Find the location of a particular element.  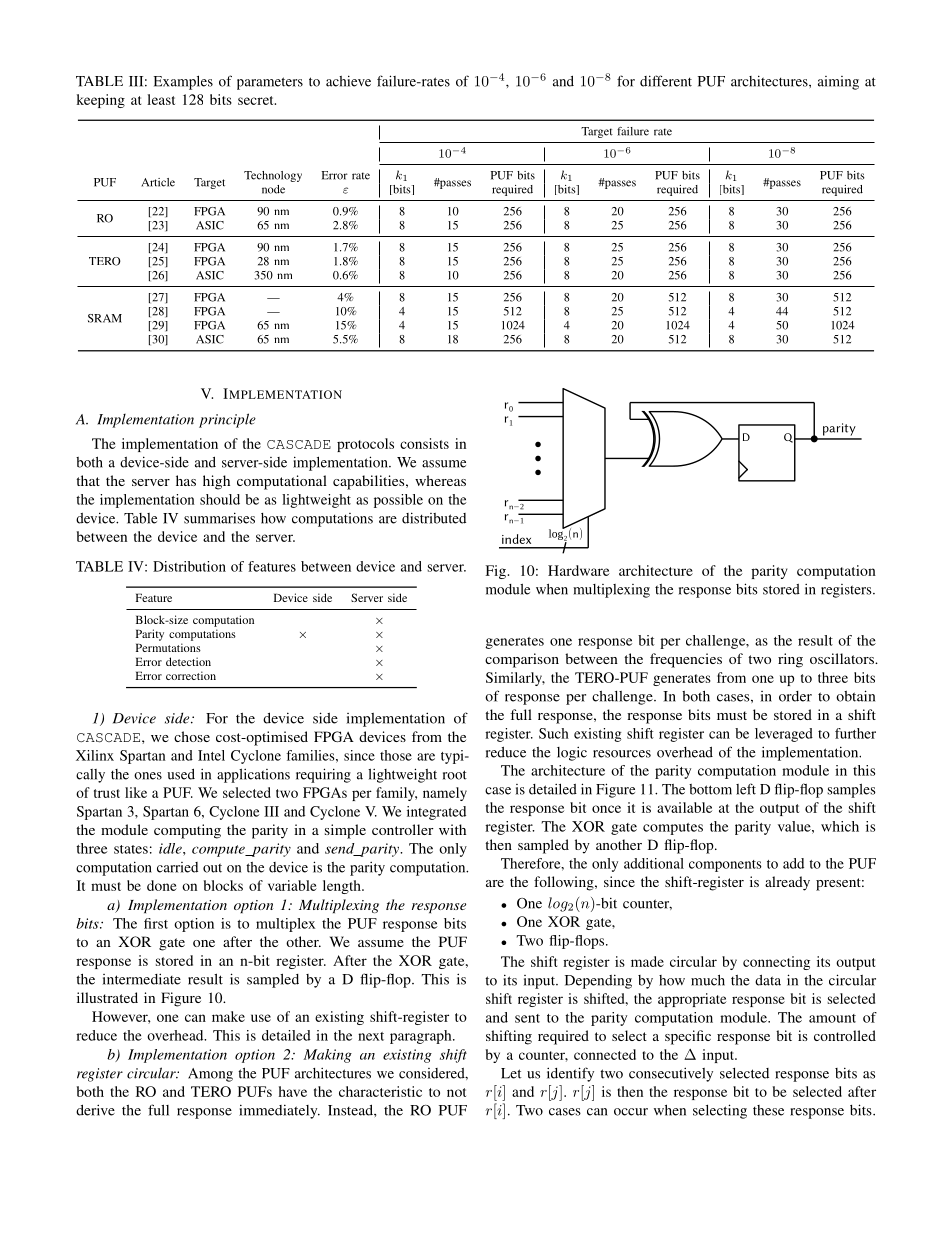

aiming is located at coordinates (838, 83).
